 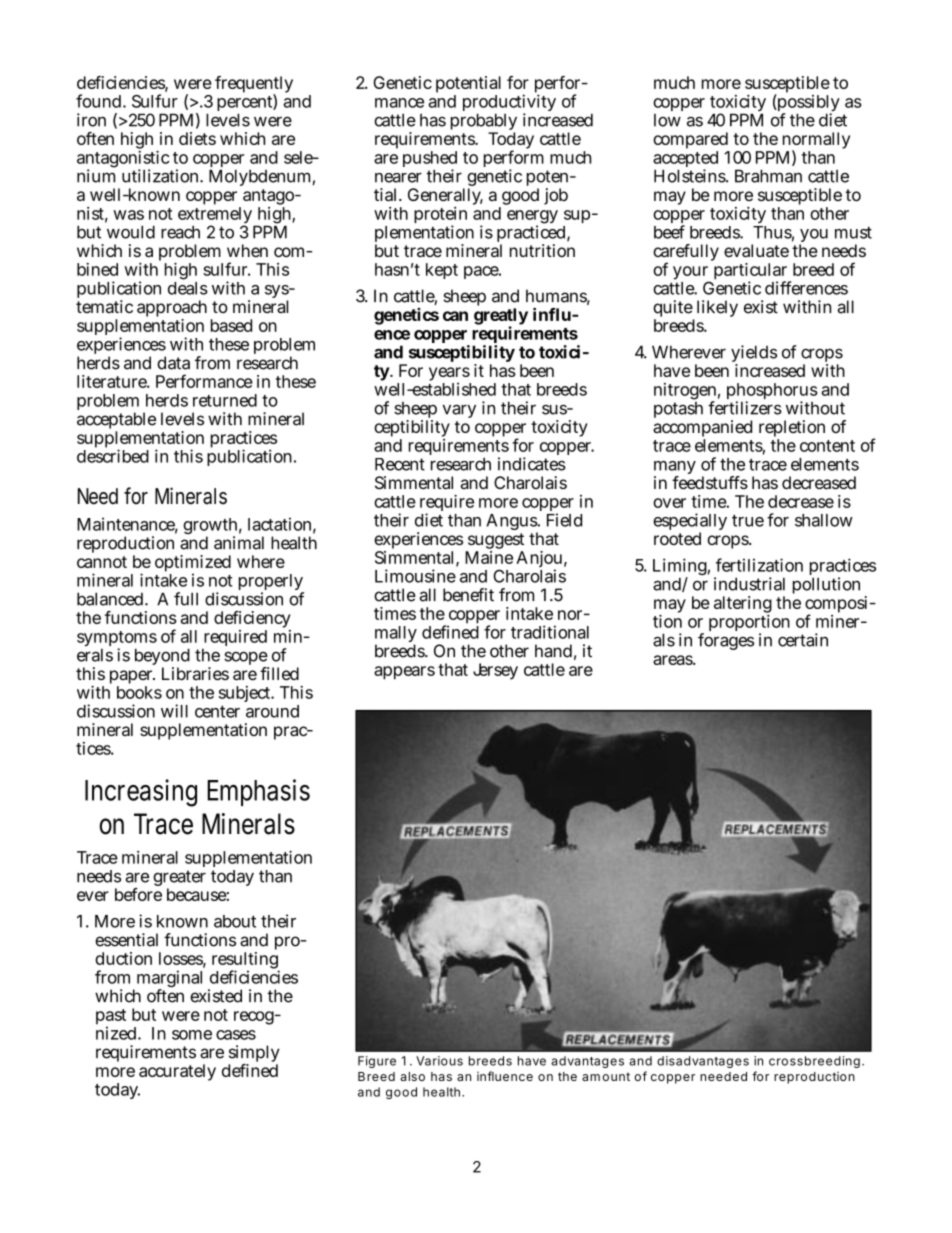 I want to click on Emphasis, so click(x=258, y=792).
